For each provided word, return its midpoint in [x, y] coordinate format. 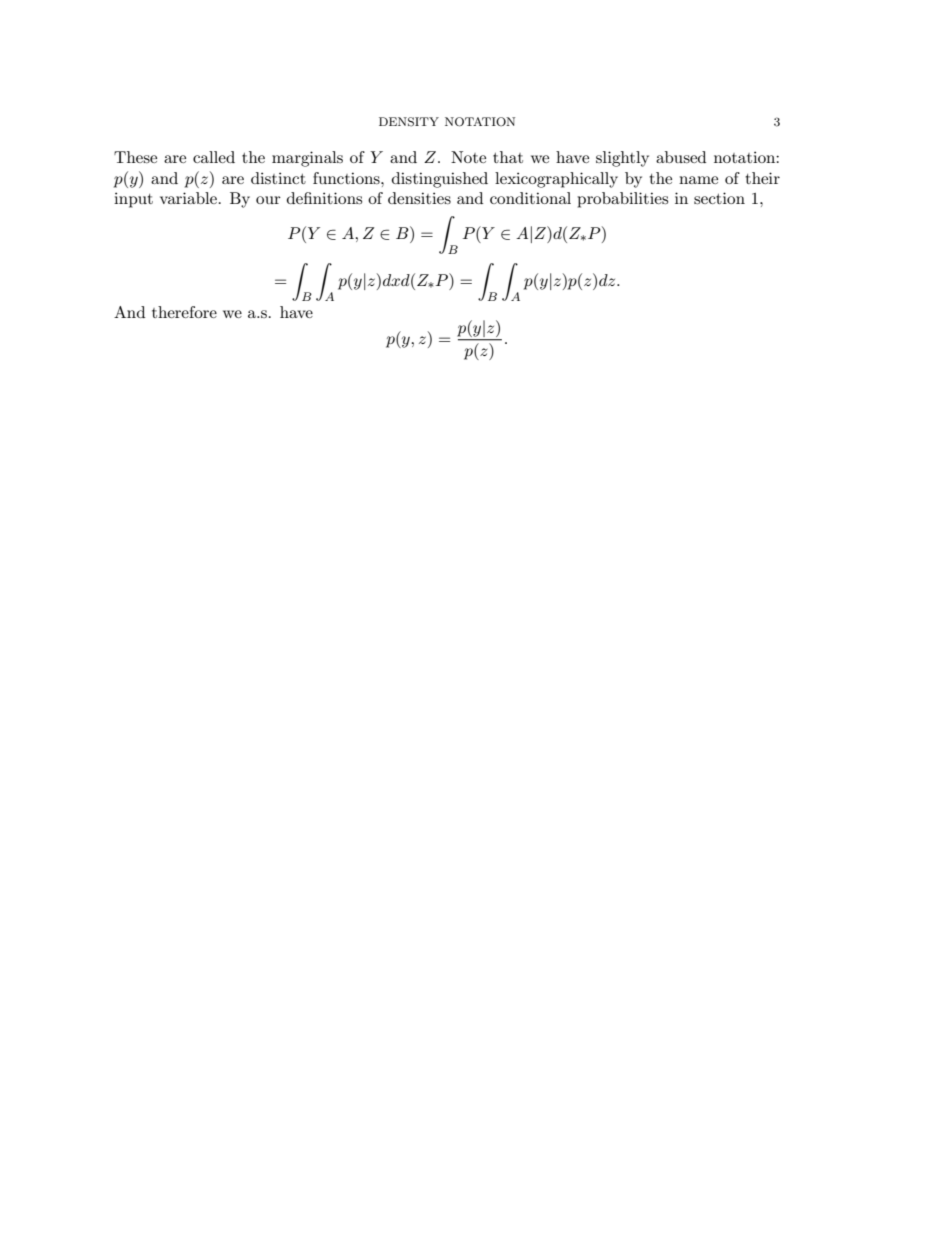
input [133, 200]
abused [681, 157]
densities [419, 198]
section [719, 198]
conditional [530, 198]
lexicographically [556, 180]
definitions [324, 198]
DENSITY [409, 122]
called [214, 157]
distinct [278, 178]
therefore [184, 312]
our [268, 200]
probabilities [622, 200]
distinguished [440, 180]
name [698, 180]
